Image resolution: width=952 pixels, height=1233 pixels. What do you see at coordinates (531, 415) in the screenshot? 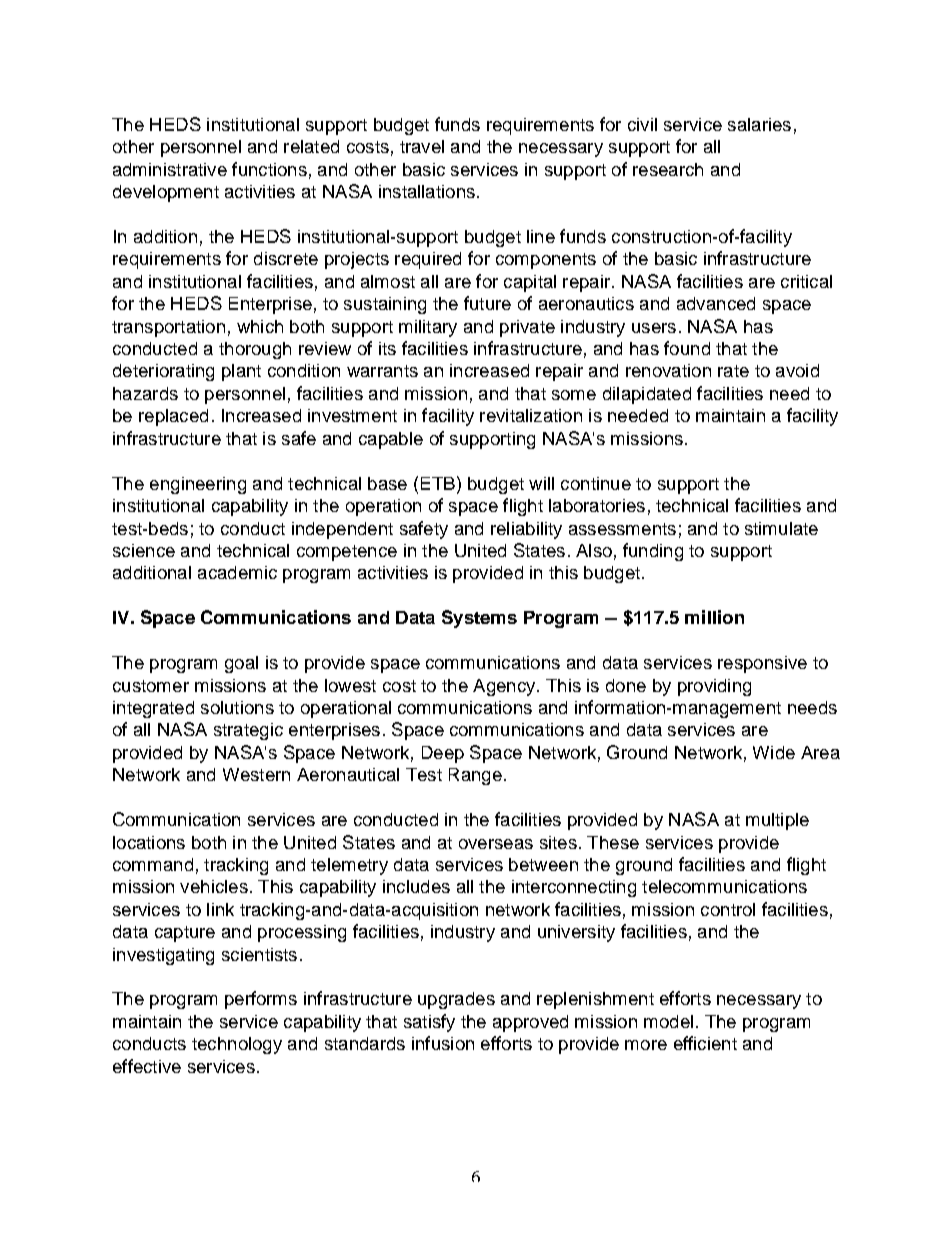
I see `revitalization` at bounding box center [531, 415].
